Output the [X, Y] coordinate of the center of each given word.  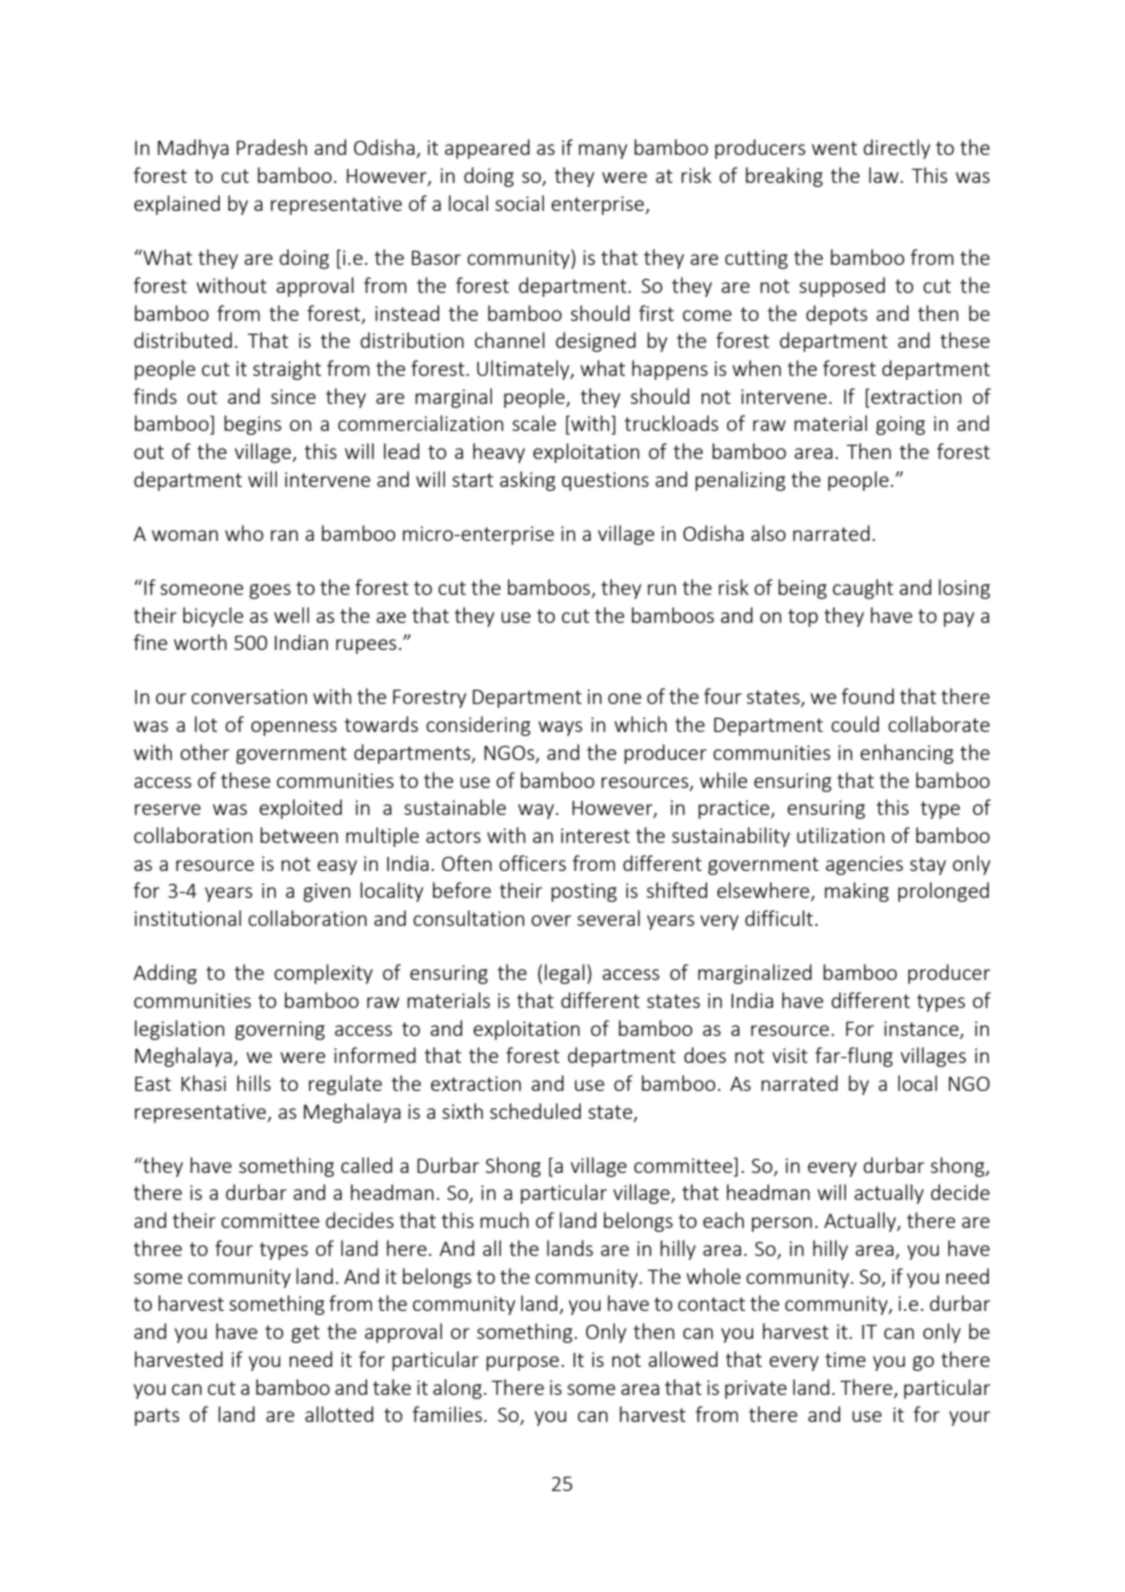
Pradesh [272, 147]
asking [528, 481]
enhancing [907, 754]
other [204, 752]
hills [254, 1083]
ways [560, 728]
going [900, 425]
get [305, 1334]
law [885, 175]
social [519, 203]
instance [922, 1029]
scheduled [535, 1111]
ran [284, 535]
